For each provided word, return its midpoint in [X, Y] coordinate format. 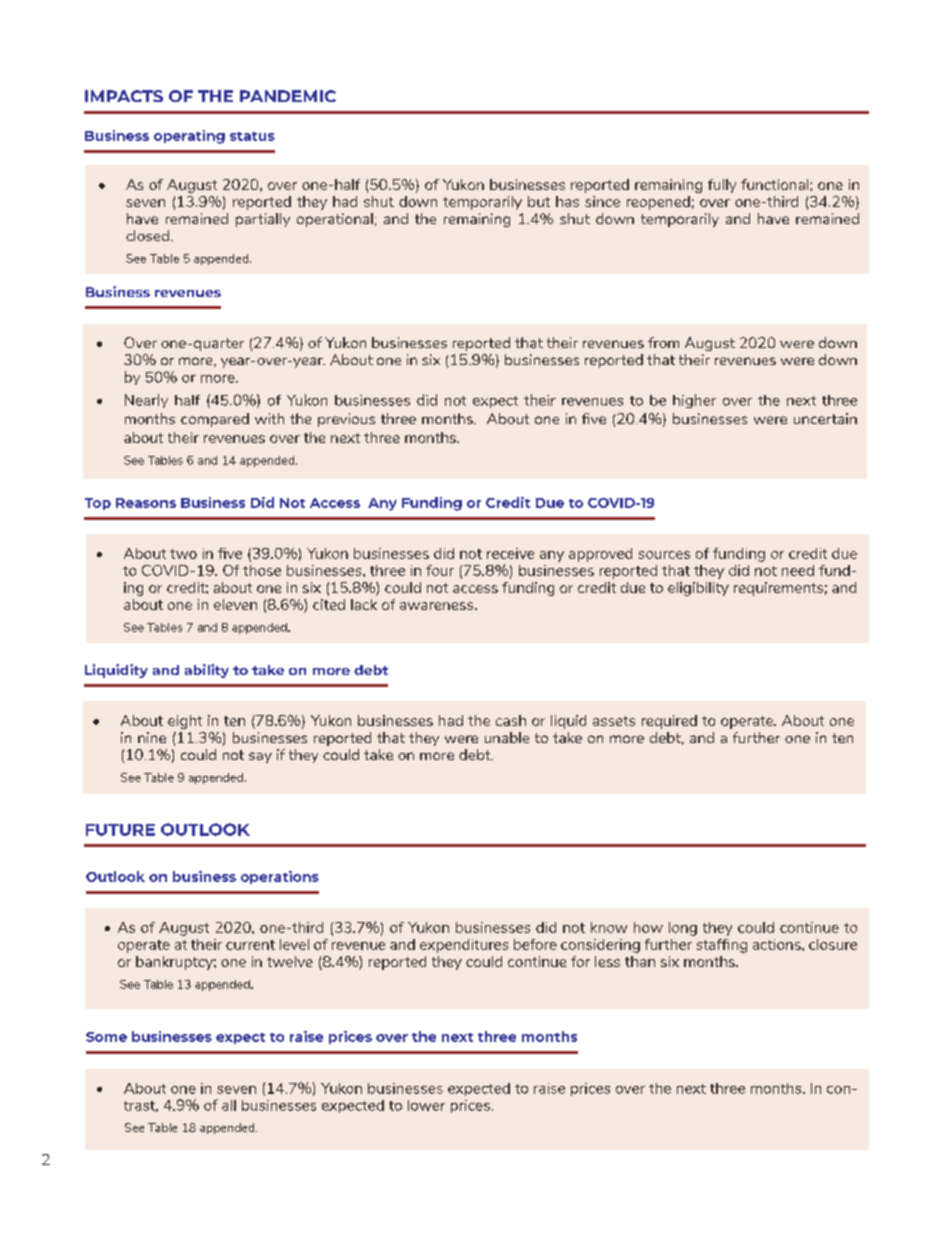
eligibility [698, 589]
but [539, 201]
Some [106, 1037]
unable [507, 737]
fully [722, 186]
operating [189, 137]
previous [346, 420]
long [683, 929]
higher [694, 401]
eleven [235, 604]
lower [426, 1105]
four [440, 570]
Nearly [146, 401]
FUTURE [120, 830]
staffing [722, 946]
